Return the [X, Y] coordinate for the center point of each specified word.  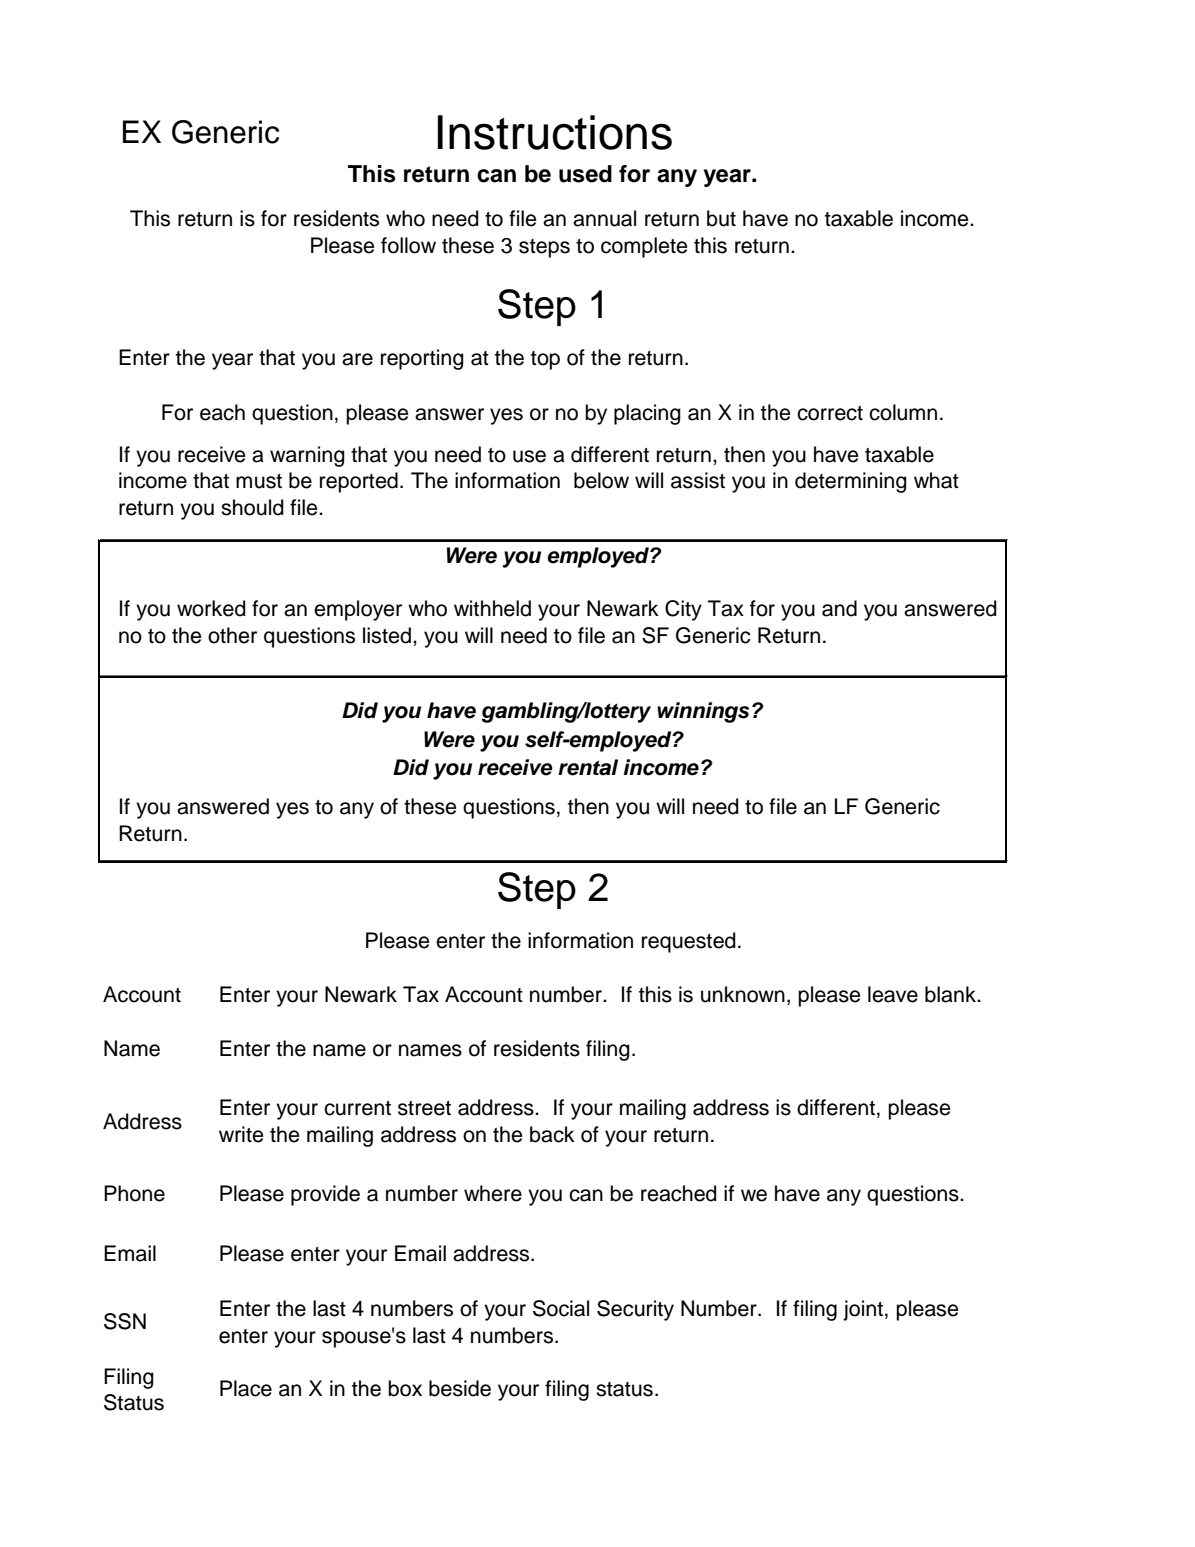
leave [893, 994]
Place [246, 1388]
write [241, 1134]
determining [851, 482]
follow [408, 245]
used [585, 174]
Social [561, 1308]
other [232, 635]
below [601, 480]
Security [635, 1310]
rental [588, 767]
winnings [703, 712]
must [259, 481]
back [552, 1134]
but [721, 218]
